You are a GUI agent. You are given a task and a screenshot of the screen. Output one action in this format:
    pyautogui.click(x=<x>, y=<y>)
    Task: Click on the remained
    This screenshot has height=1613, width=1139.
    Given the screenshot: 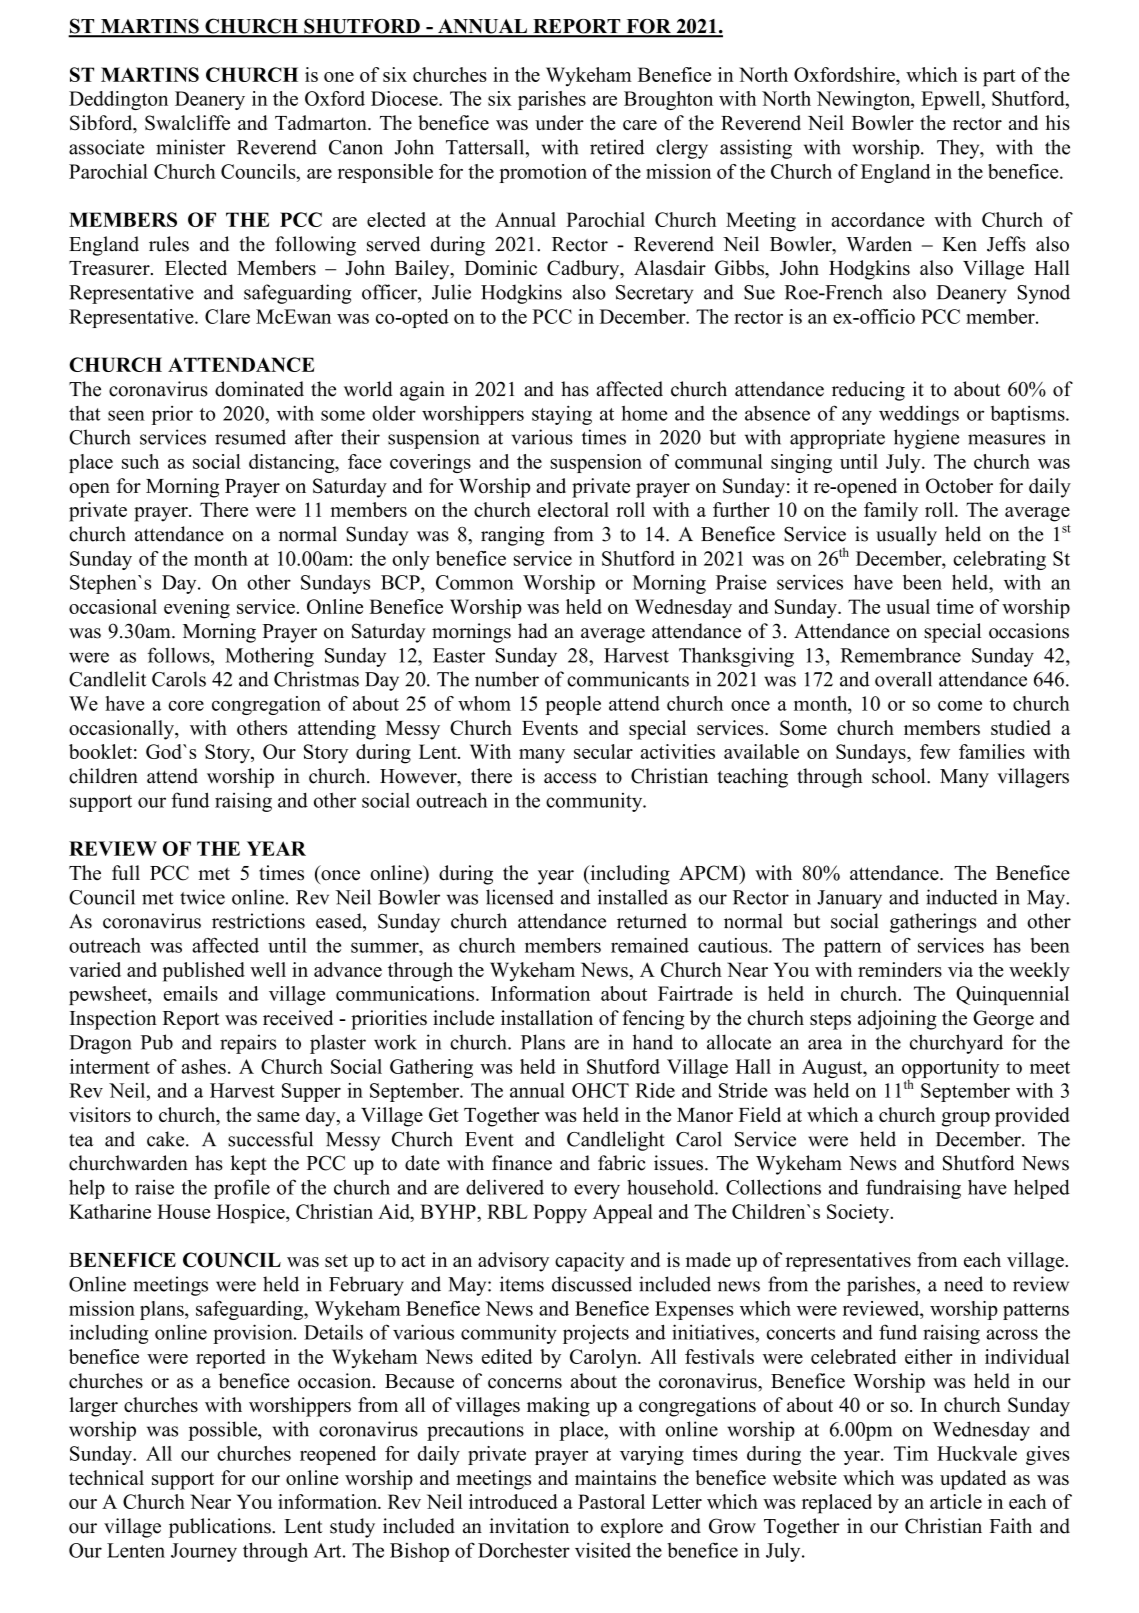 What is the action you would take?
    pyautogui.click(x=650, y=945)
